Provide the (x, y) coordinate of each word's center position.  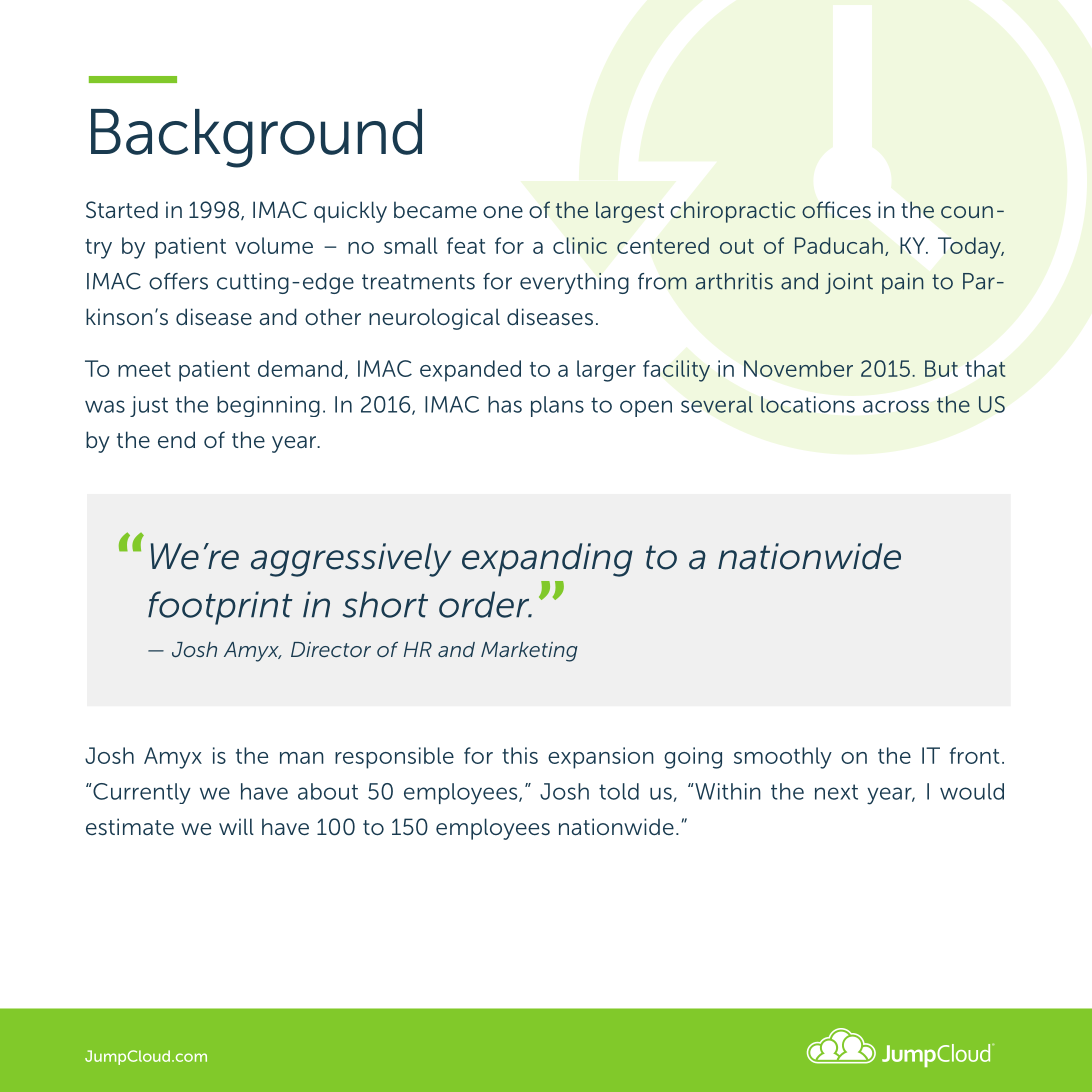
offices (836, 209)
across (896, 406)
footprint (220, 608)
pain (902, 283)
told (619, 791)
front (975, 755)
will (236, 826)
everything (574, 283)
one (503, 212)
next (836, 792)
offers (178, 281)
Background (256, 138)
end (176, 439)
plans (557, 406)
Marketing (529, 652)
